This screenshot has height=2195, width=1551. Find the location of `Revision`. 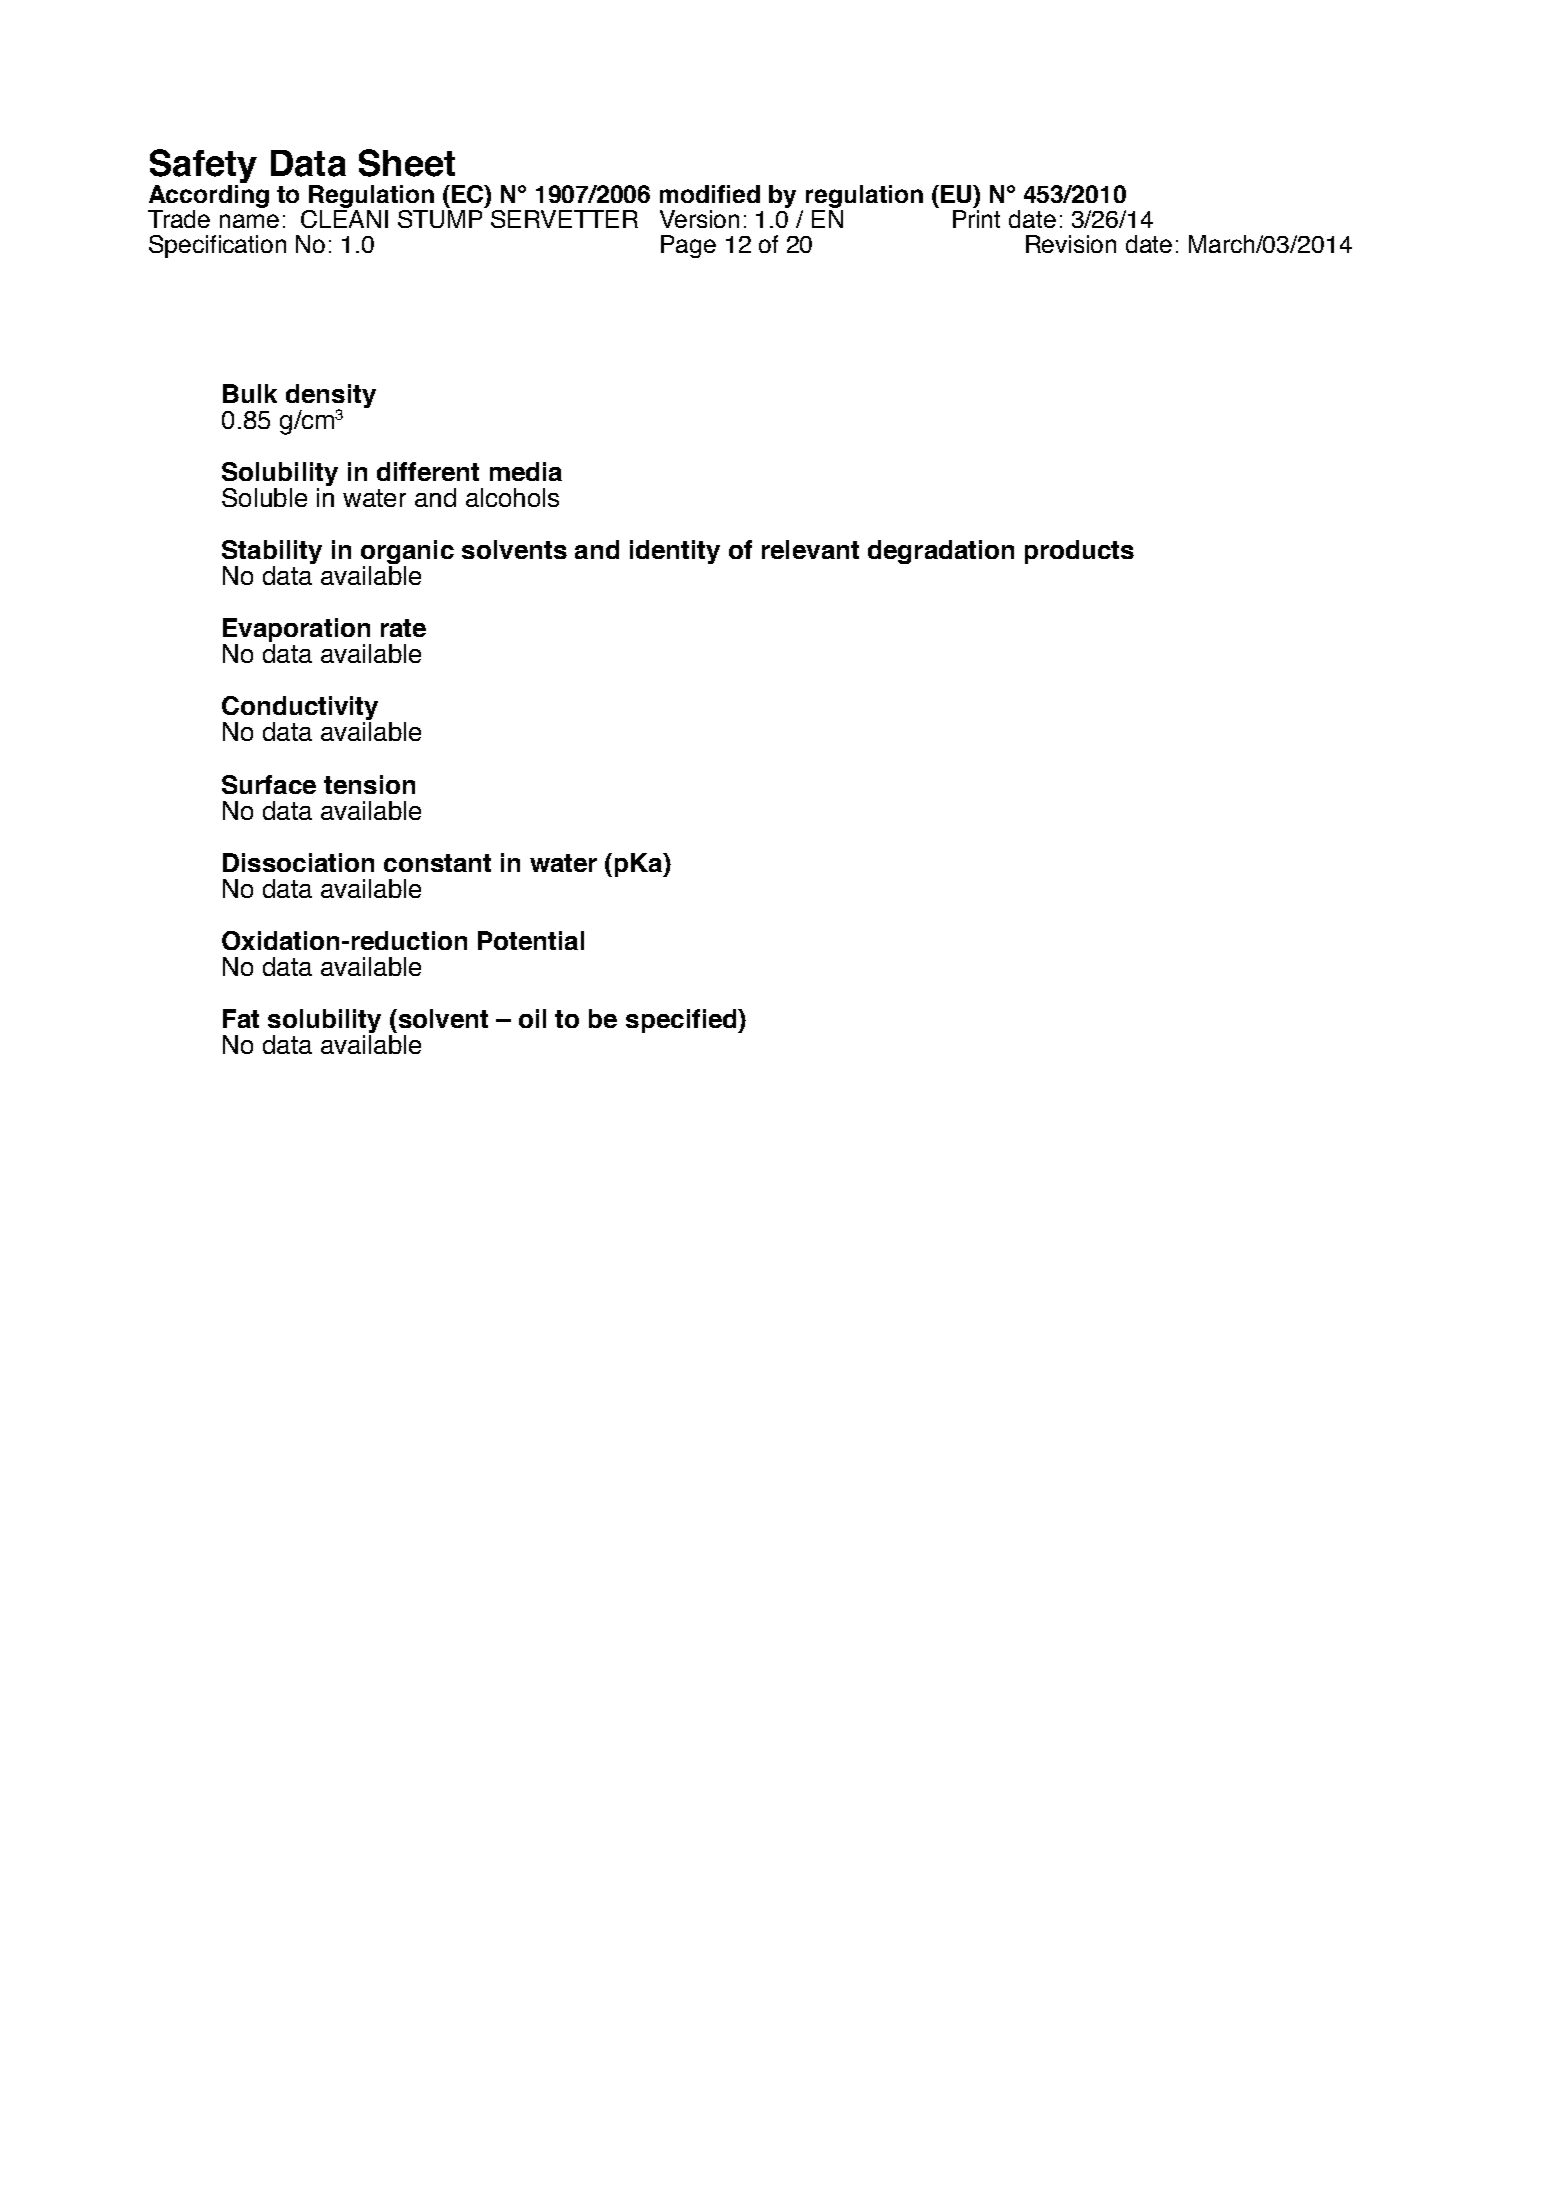

Revision is located at coordinates (1071, 244).
